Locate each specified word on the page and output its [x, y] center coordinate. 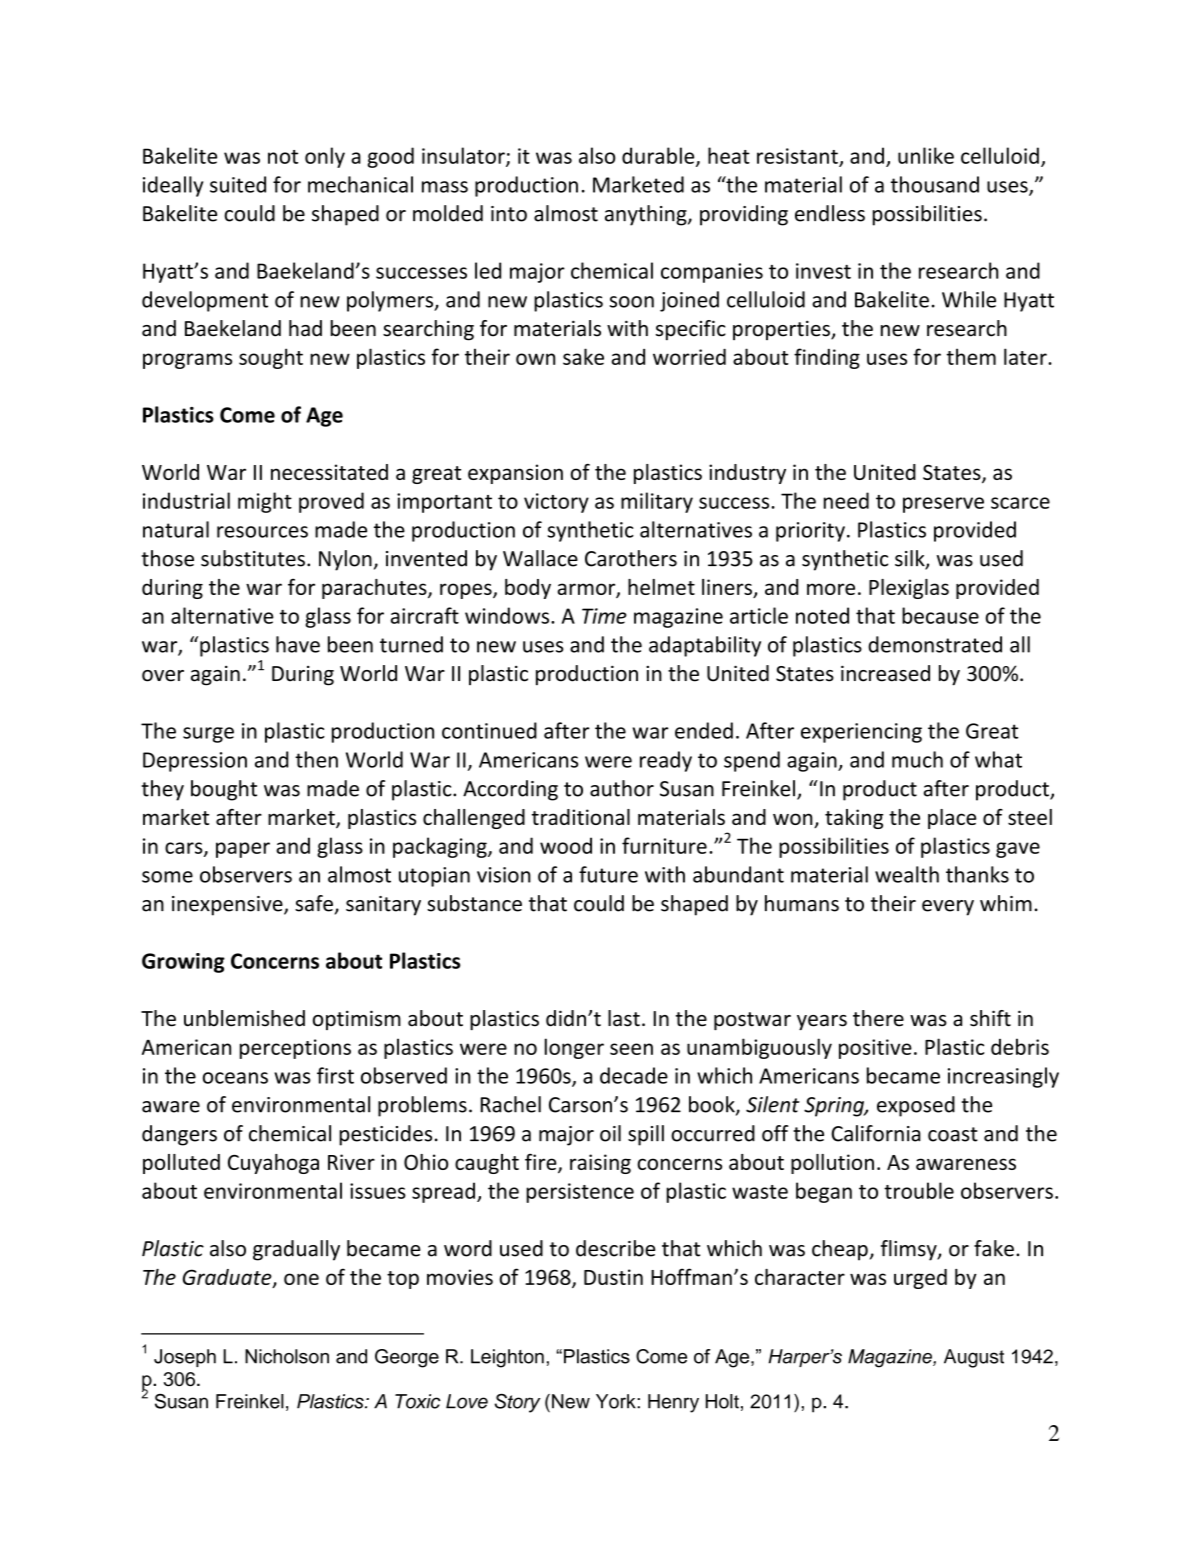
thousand [935, 184]
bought [224, 790]
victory [556, 503]
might [265, 502]
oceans [235, 1078]
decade [634, 1075]
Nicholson [287, 1356]
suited [238, 184]
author [622, 788]
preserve [943, 505]
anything [647, 215]
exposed [916, 1106]
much [917, 759]
